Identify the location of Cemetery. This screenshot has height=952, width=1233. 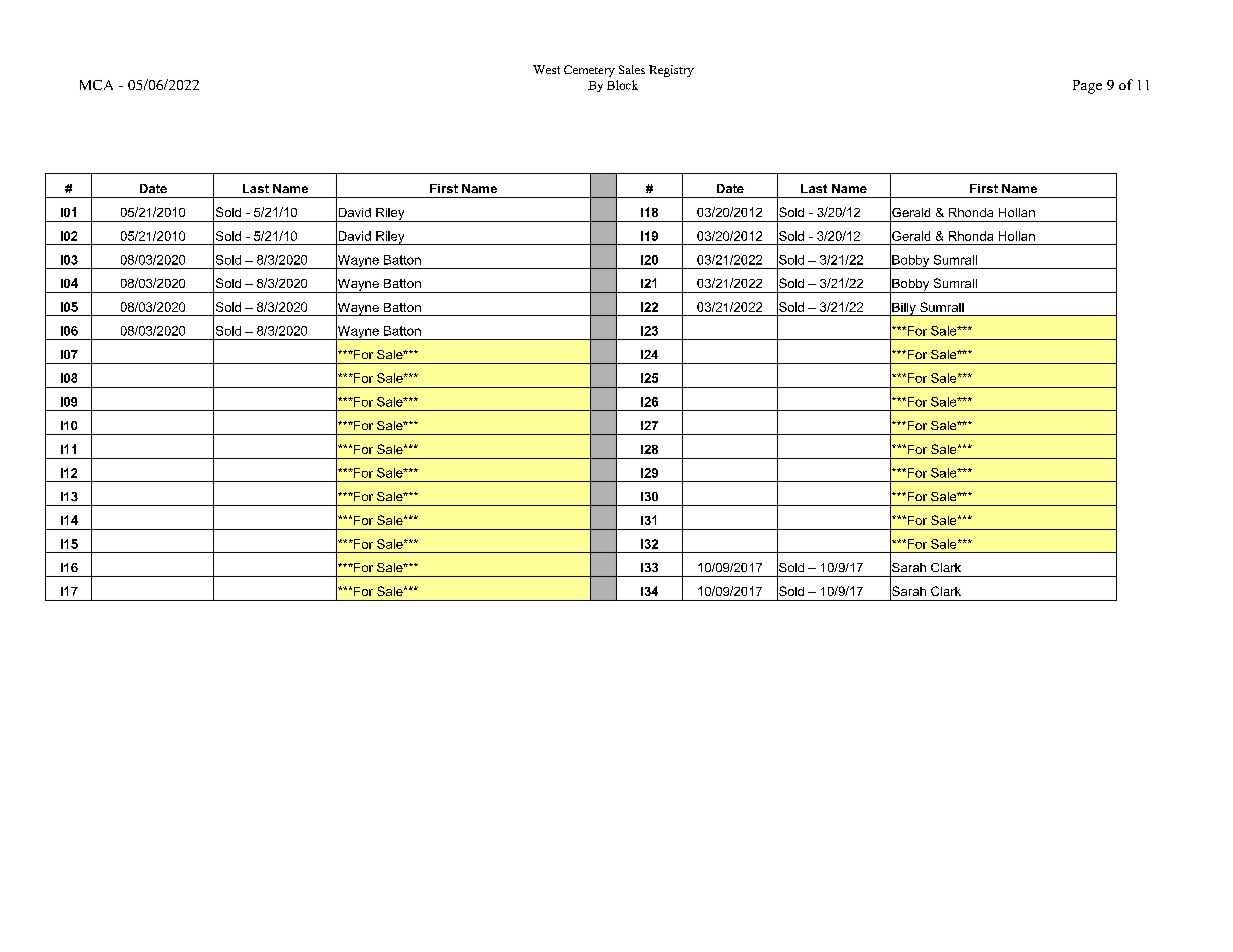
(589, 71).
